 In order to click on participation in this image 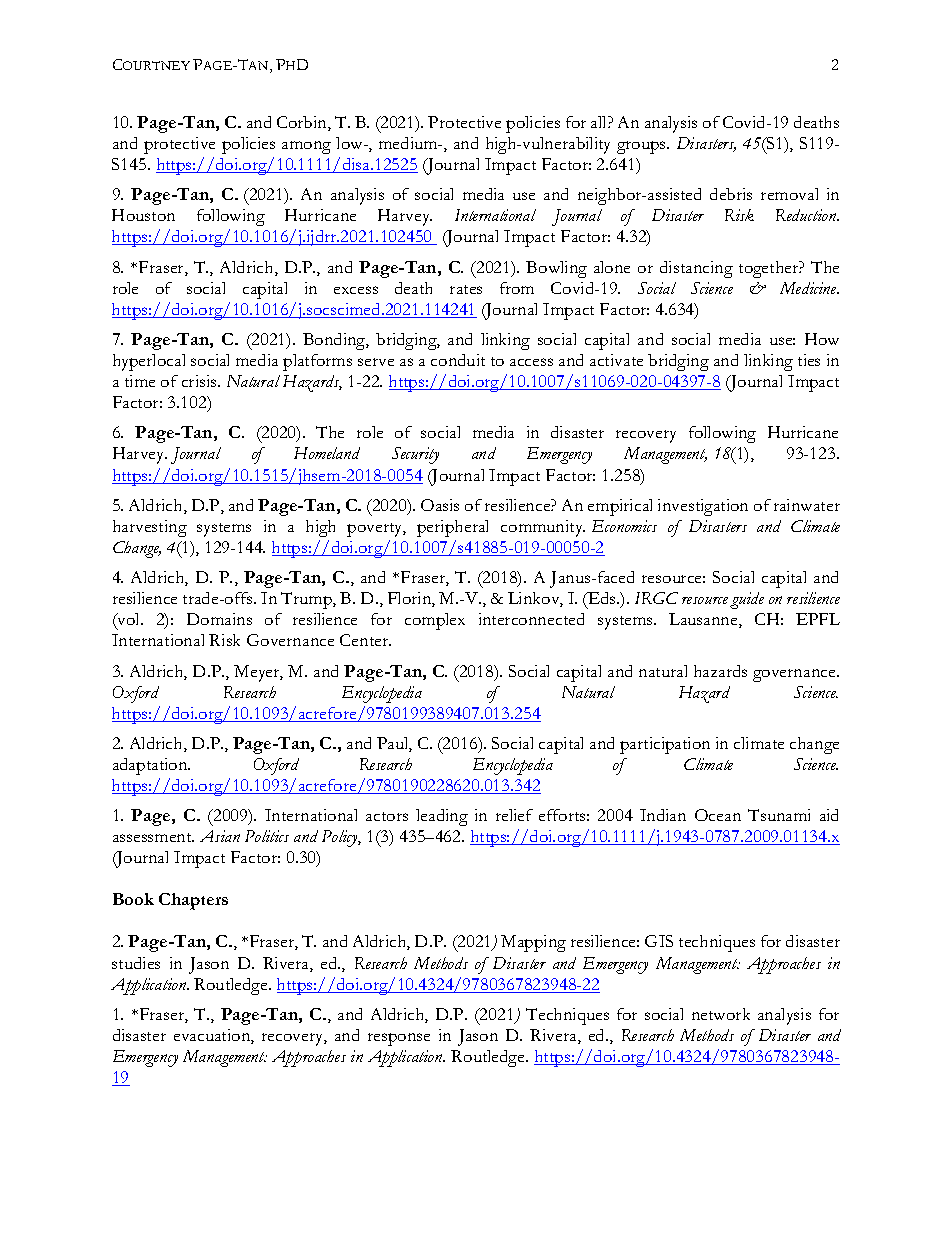, I will do `click(665, 745)`.
